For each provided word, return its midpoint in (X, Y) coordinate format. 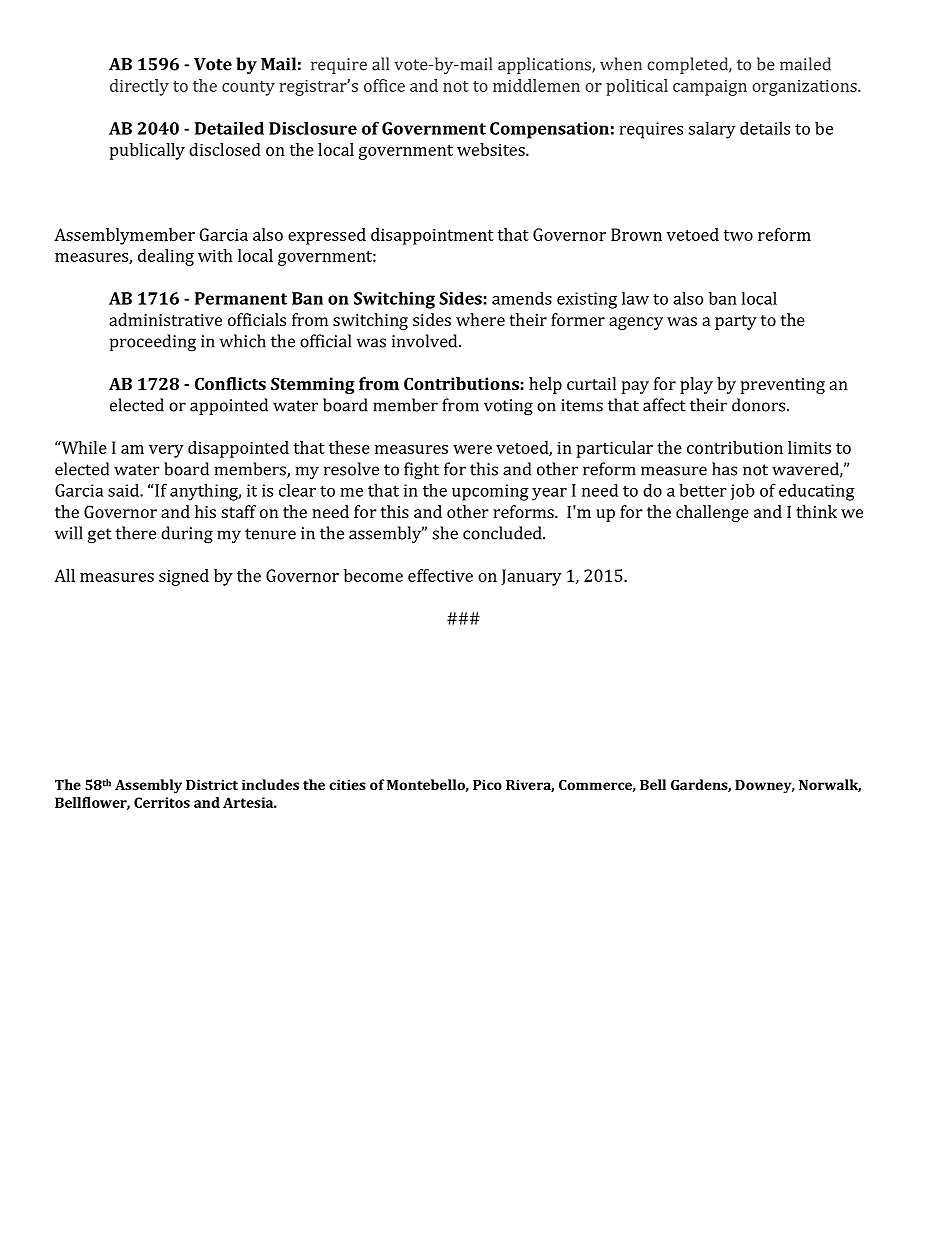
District (212, 784)
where (480, 319)
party (736, 322)
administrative (165, 319)
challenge (712, 513)
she (445, 533)
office (384, 85)
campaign (710, 88)
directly (139, 87)
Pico (487, 784)
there (135, 533)
